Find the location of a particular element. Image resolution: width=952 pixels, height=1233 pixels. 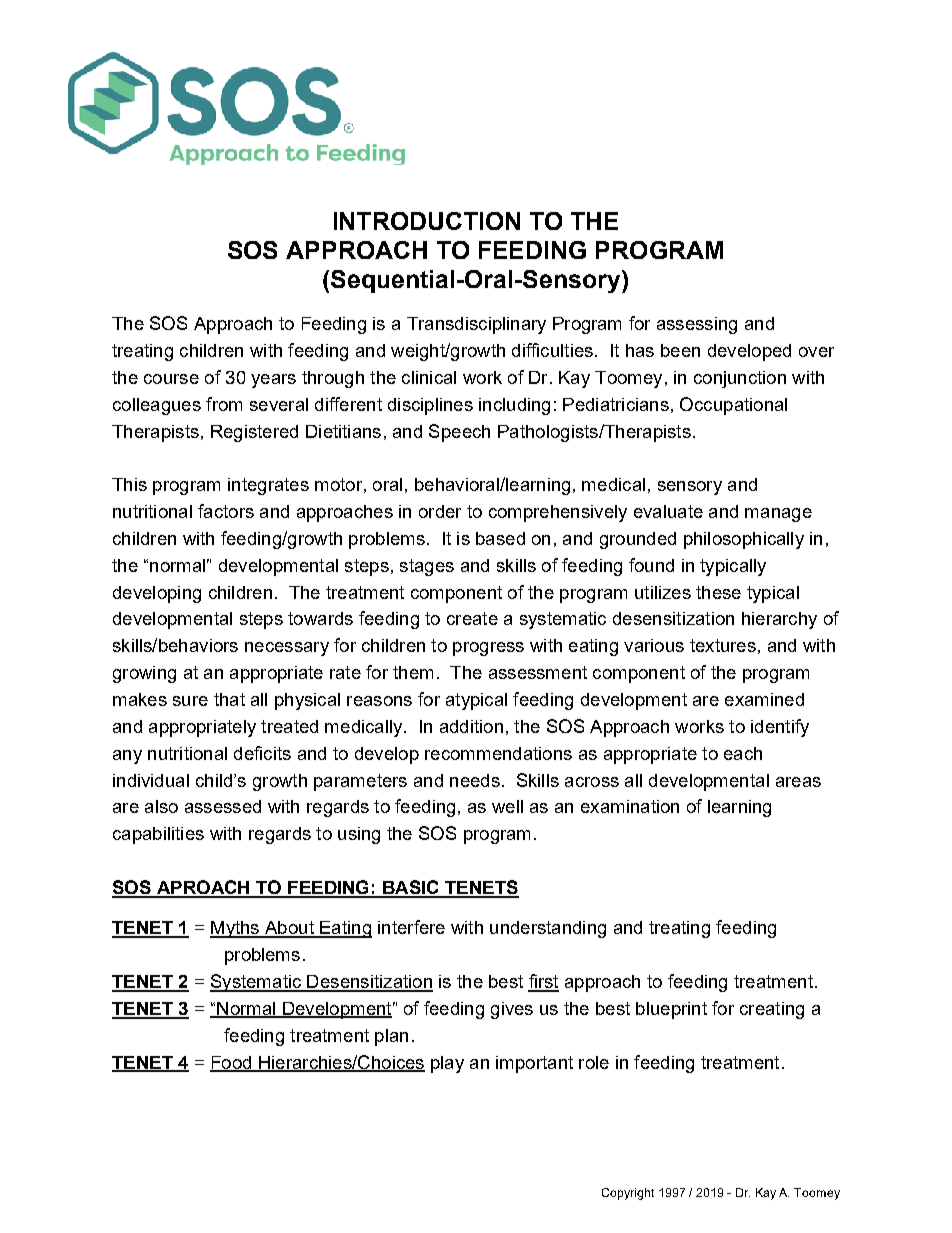

Food is located at coordinates (232, 1063).
